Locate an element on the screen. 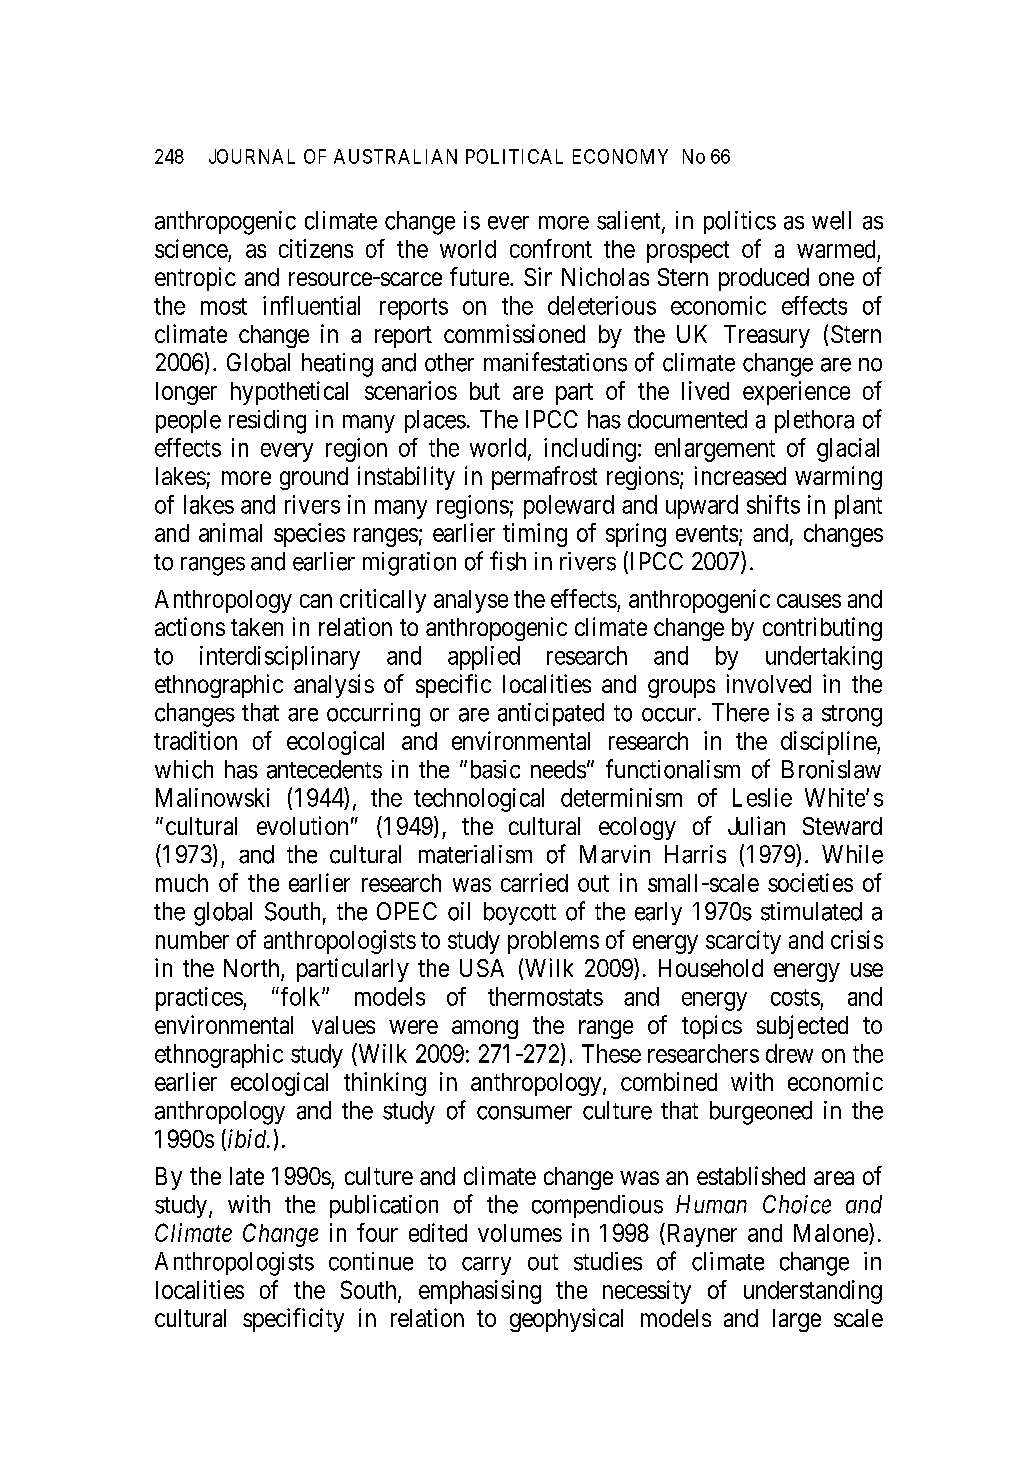 Image resolution: width=1036 pixels, height=1471 pixels. anticipated is located at coordinates (551, 714).
